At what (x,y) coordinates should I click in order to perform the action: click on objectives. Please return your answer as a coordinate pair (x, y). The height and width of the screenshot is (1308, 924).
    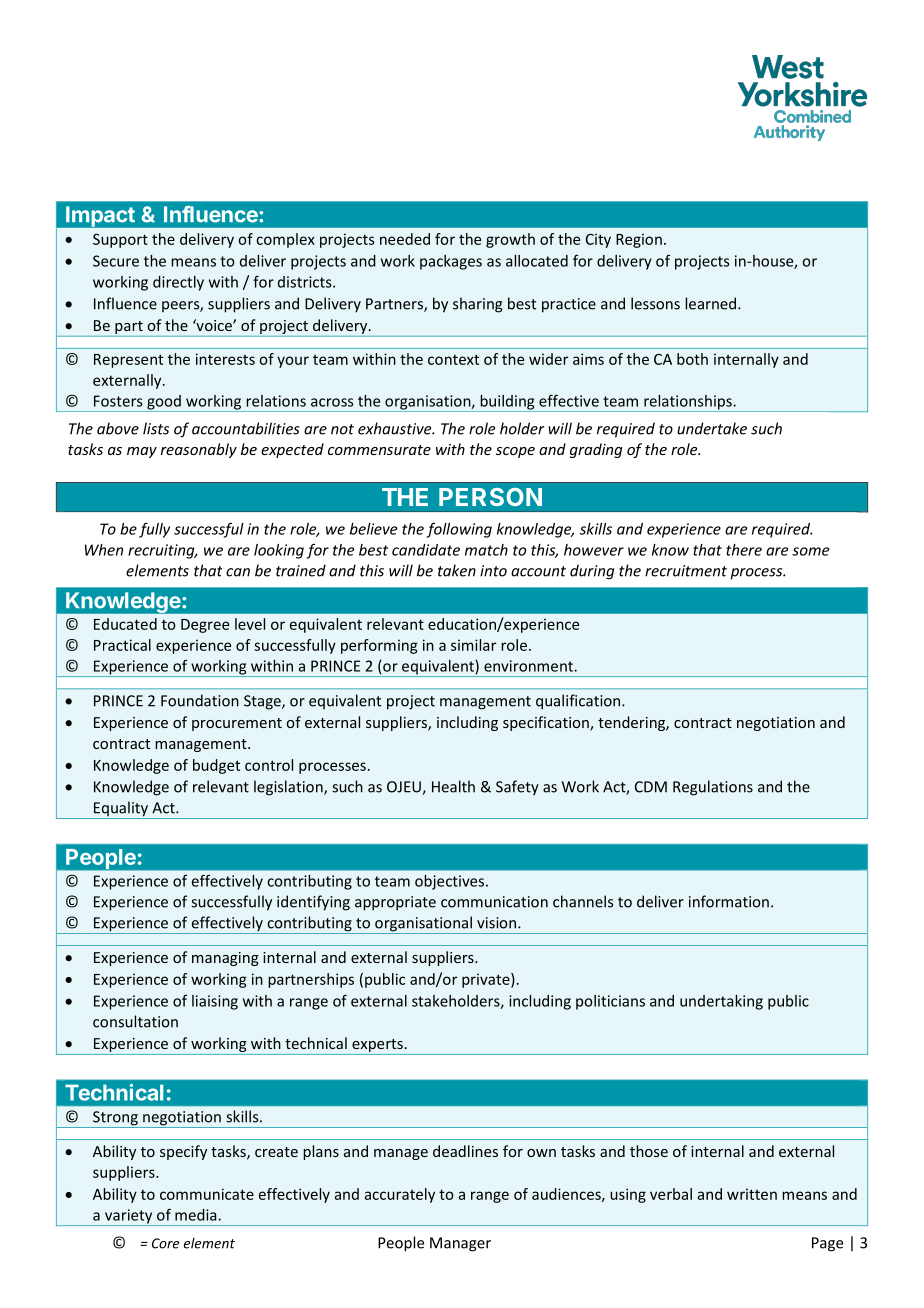
    Looking at the image, I should click on (451, 882).
